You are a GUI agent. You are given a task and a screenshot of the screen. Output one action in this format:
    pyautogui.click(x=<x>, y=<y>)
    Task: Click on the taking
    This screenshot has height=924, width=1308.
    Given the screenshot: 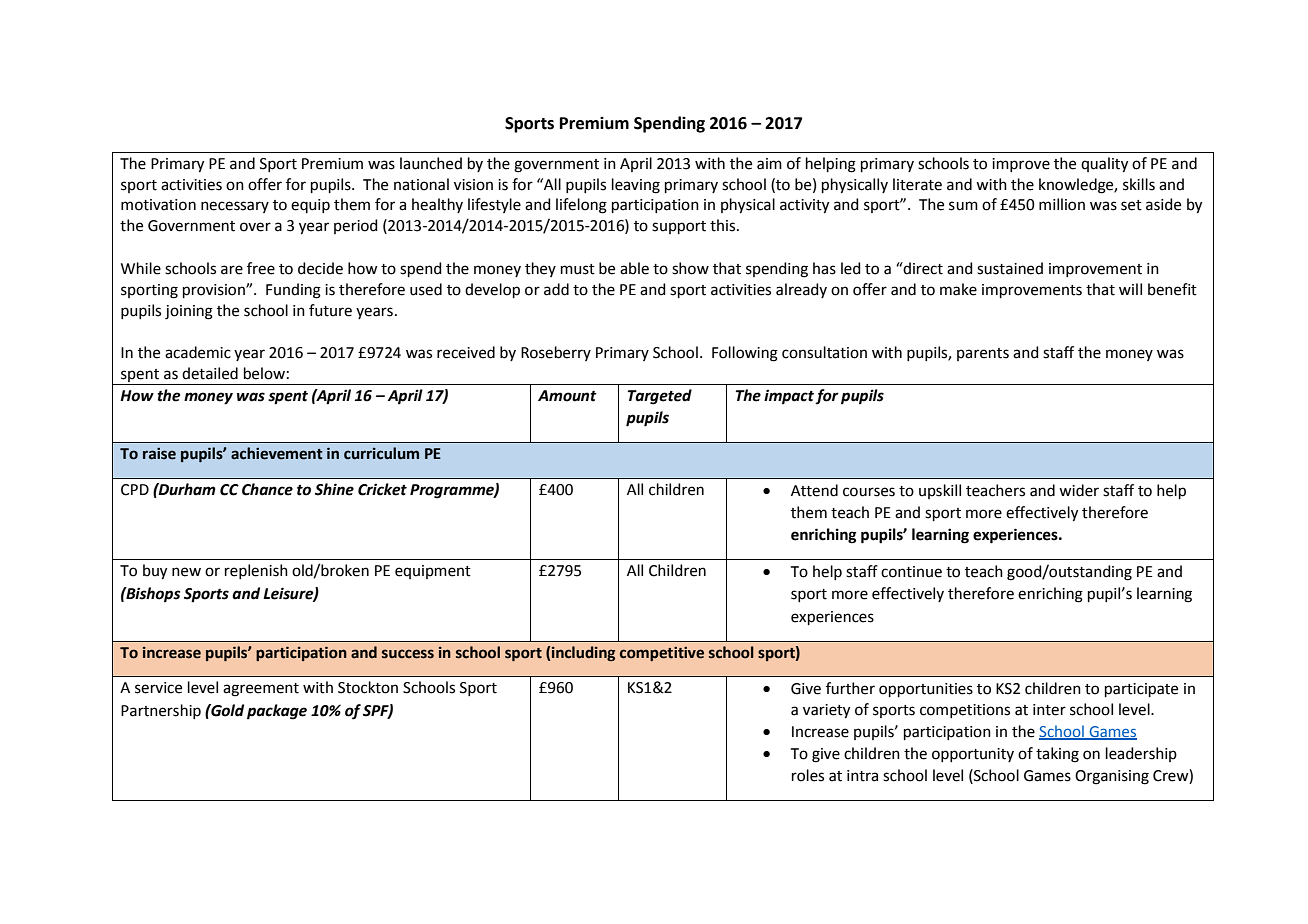 What is the action you would take?
    pyautogui.click(x=1057, y=755)
